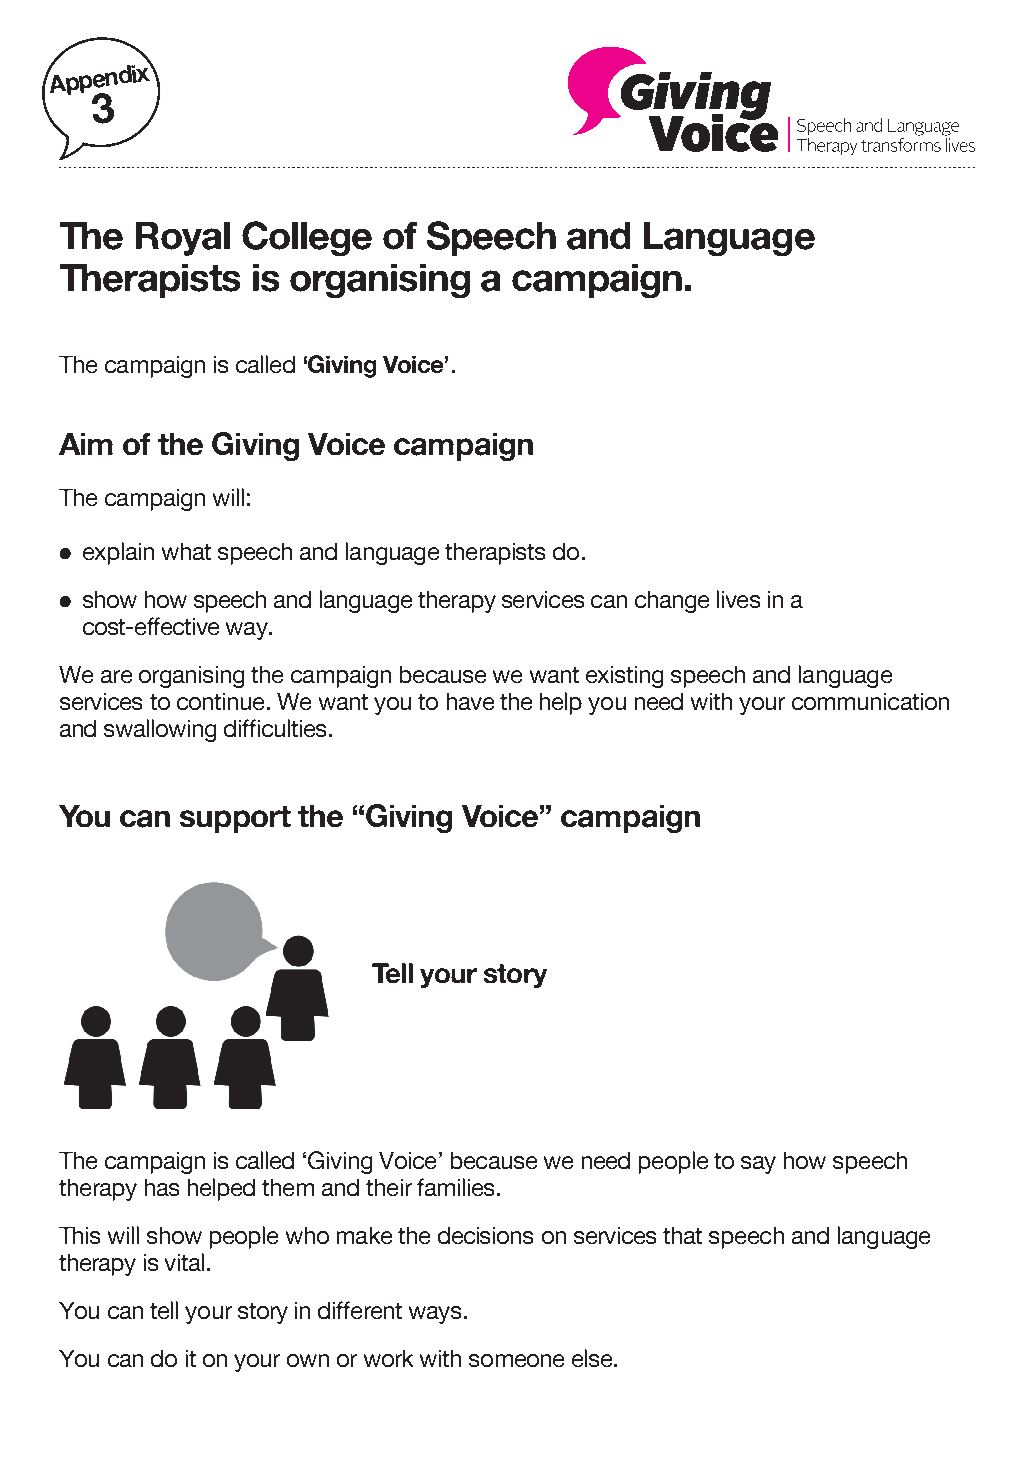 This image has height=1463, width=1034. Describe the element at coordinates (235, 819) in the image. I see `support` at that location.
